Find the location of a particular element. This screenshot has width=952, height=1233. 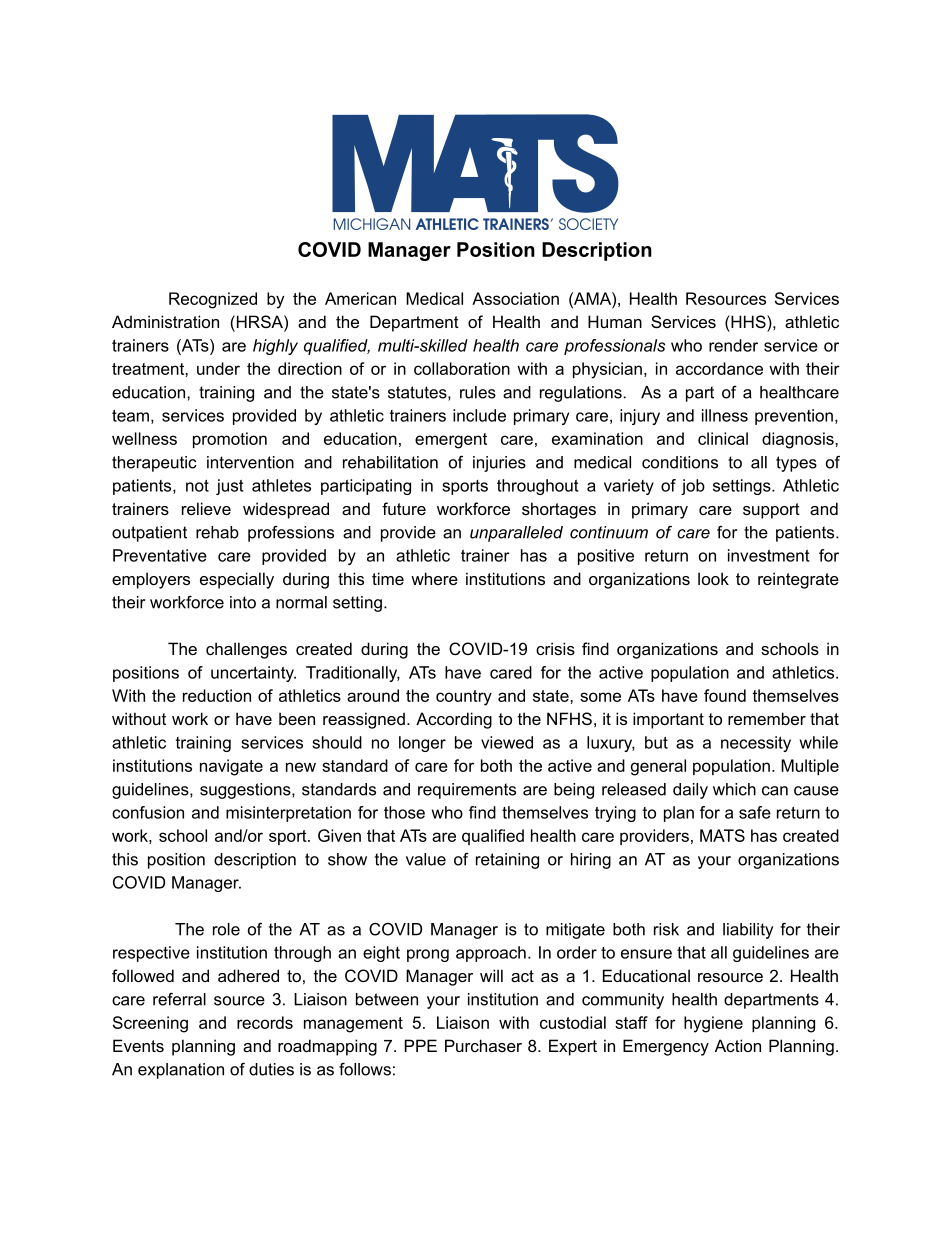

Association is located at coordinates (515, 298).
